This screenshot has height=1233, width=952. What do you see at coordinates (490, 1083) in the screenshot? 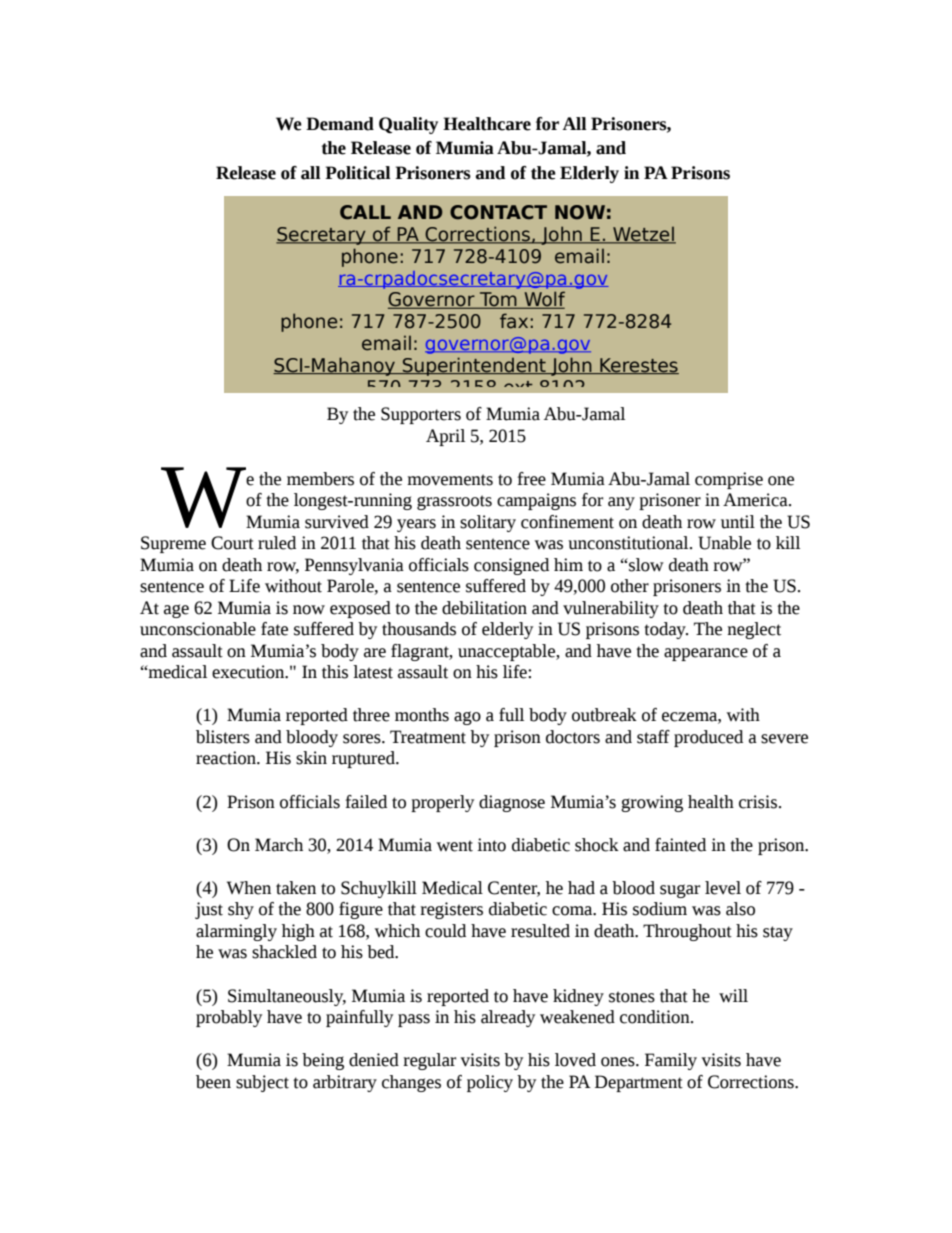
I see `policy` at bounding box center [490, 1083].
